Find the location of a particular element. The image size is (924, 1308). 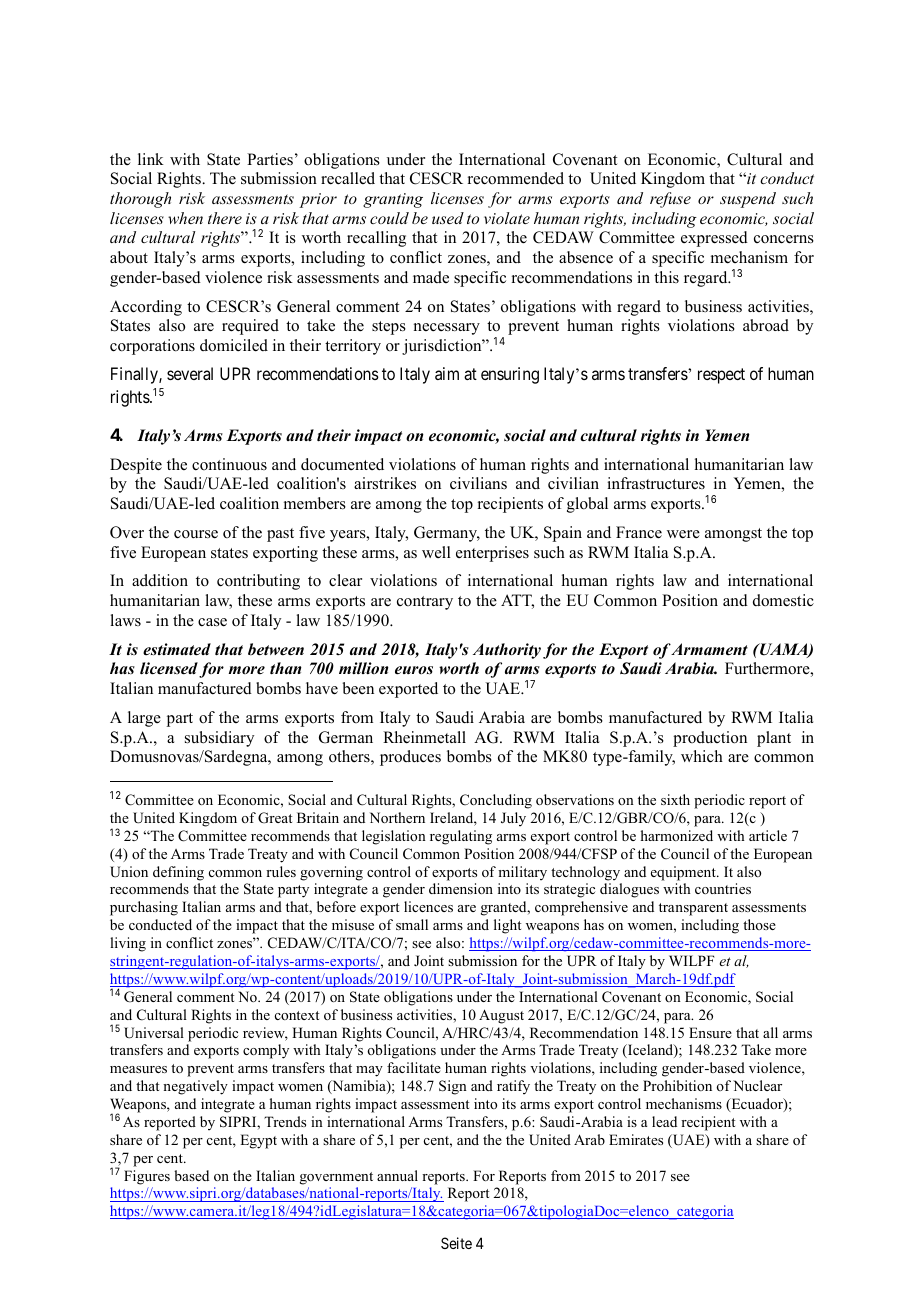

when is located at coordinates (185, 218).
